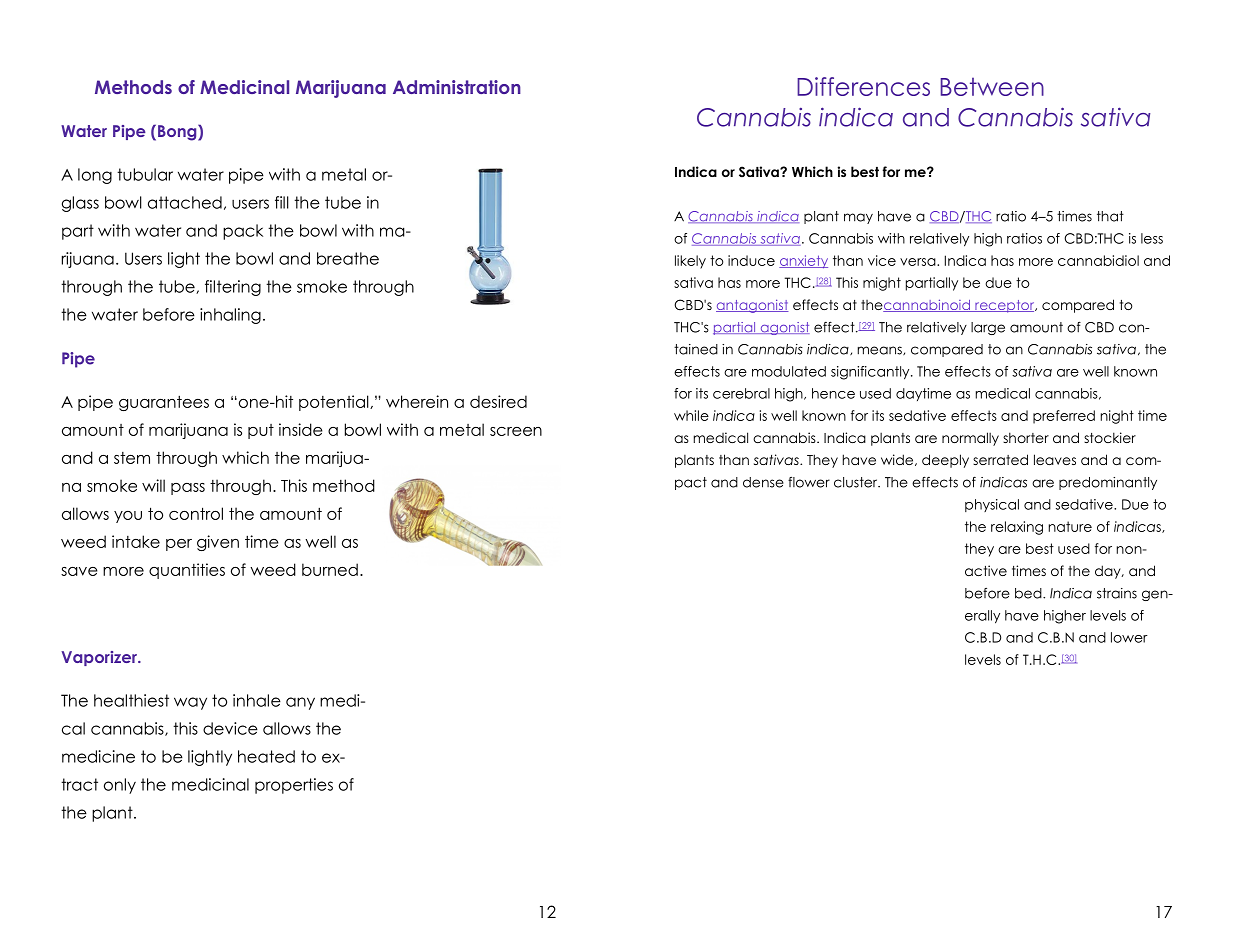  What do you see at coordinates (863, 86) in the screenshot?
I see `Differences` at bounding box center [863, 86].
